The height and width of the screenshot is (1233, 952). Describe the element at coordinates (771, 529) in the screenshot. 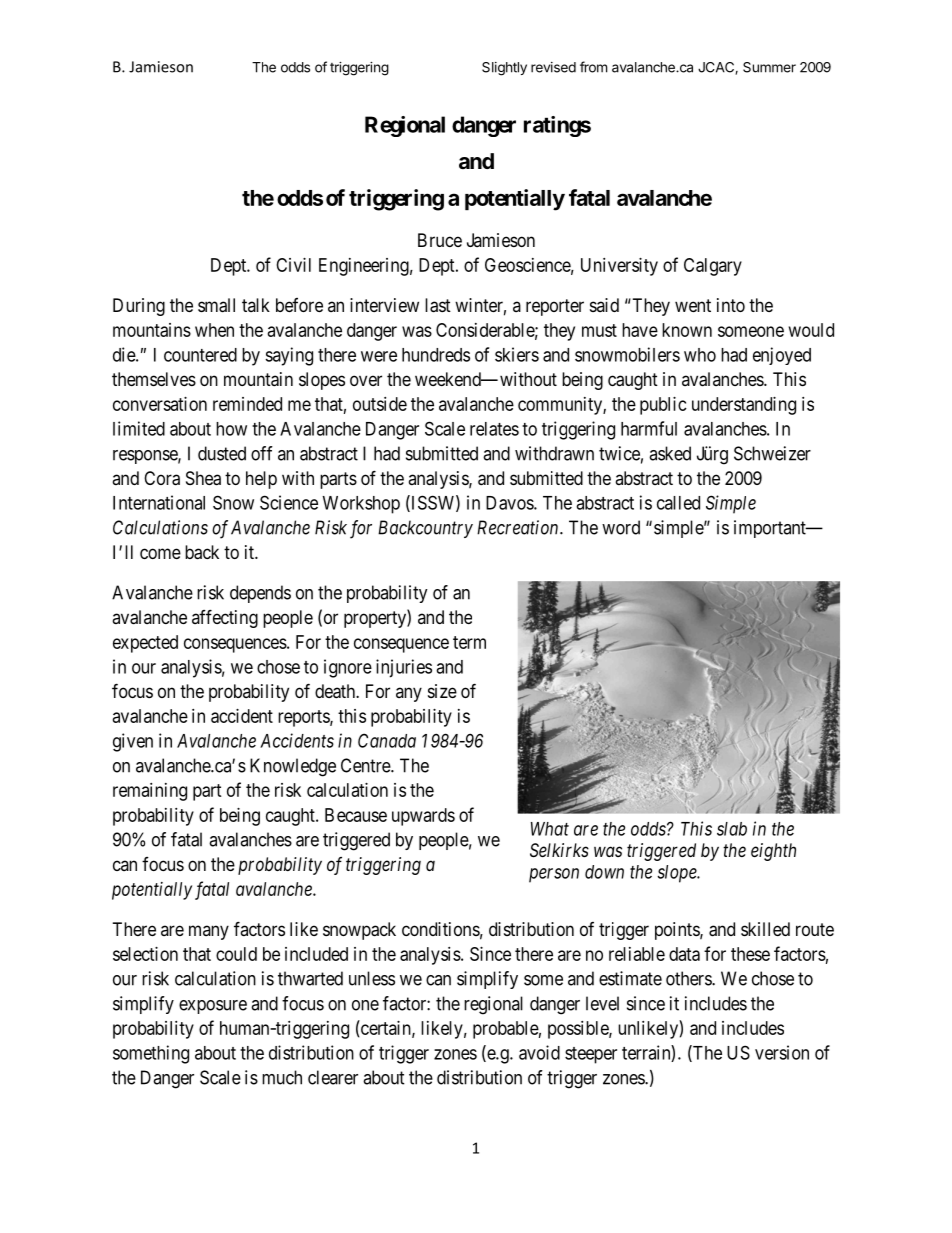

I see `important` at that location.
